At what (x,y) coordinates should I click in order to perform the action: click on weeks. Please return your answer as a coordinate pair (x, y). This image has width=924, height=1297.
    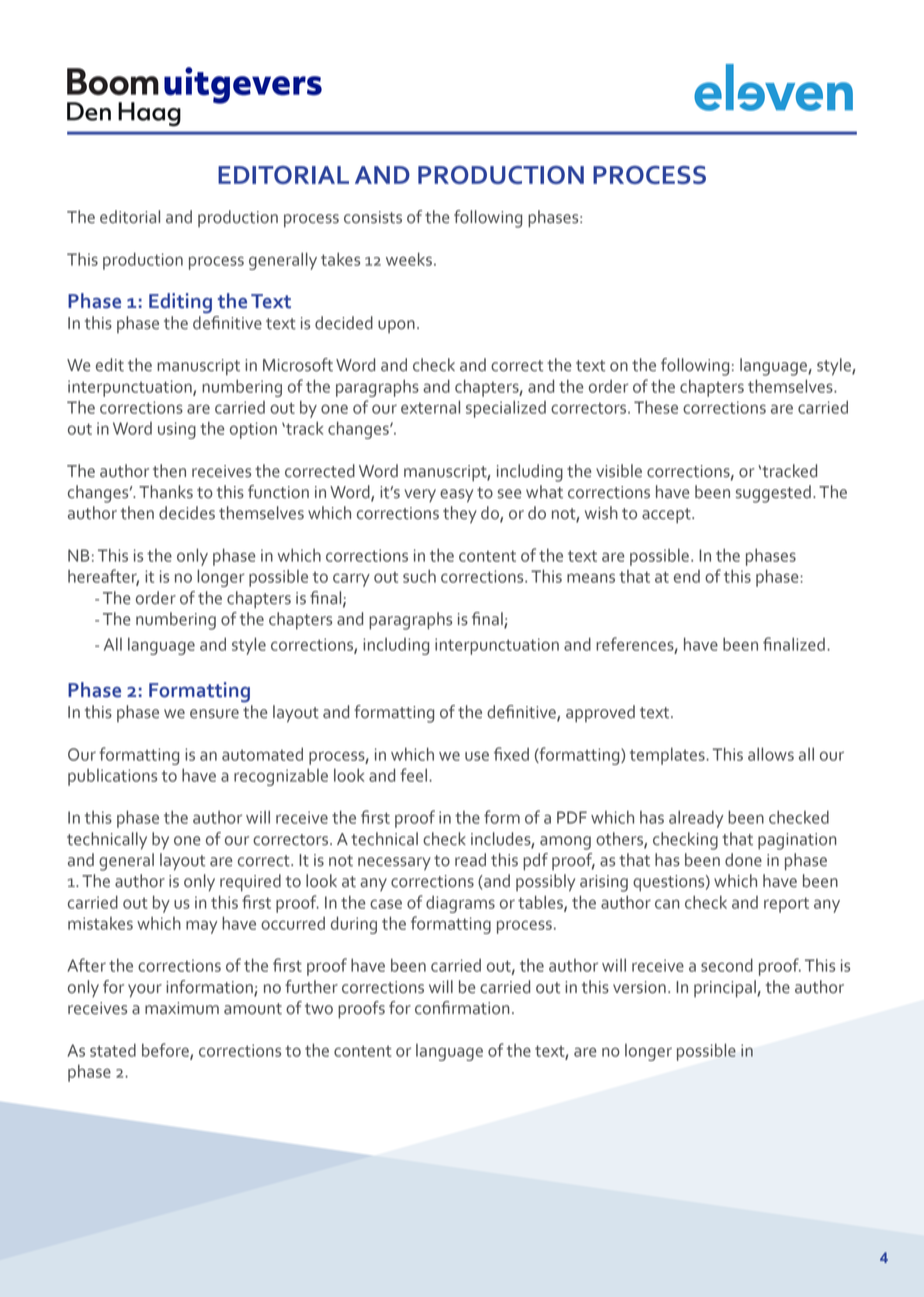
    Looking at the image, I should click on (409, 259).
